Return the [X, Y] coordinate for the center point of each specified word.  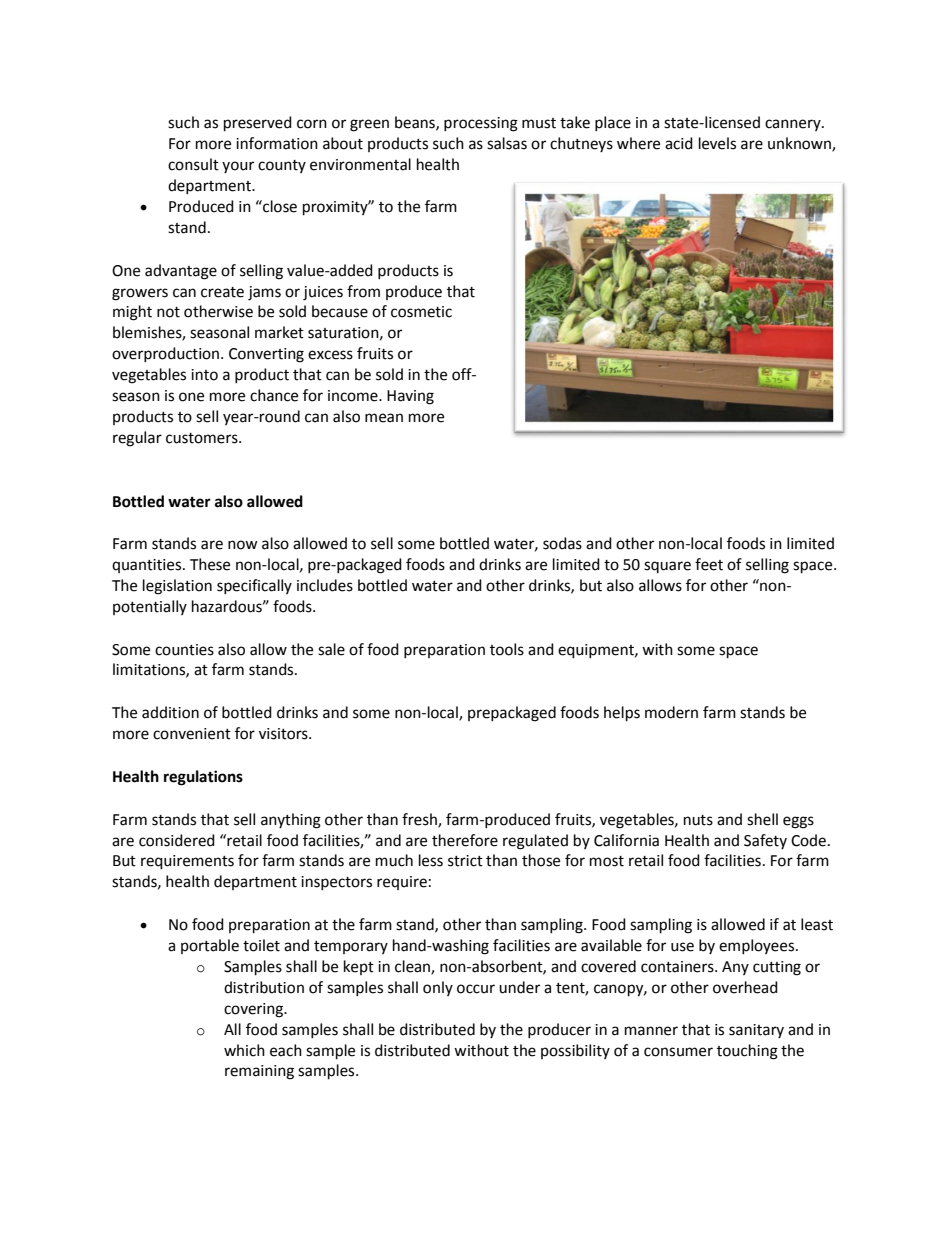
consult [193, 164]
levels [717, 143]
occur [476, 989]
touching [747, 1052]
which [244, 1050]
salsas [507, 143]
